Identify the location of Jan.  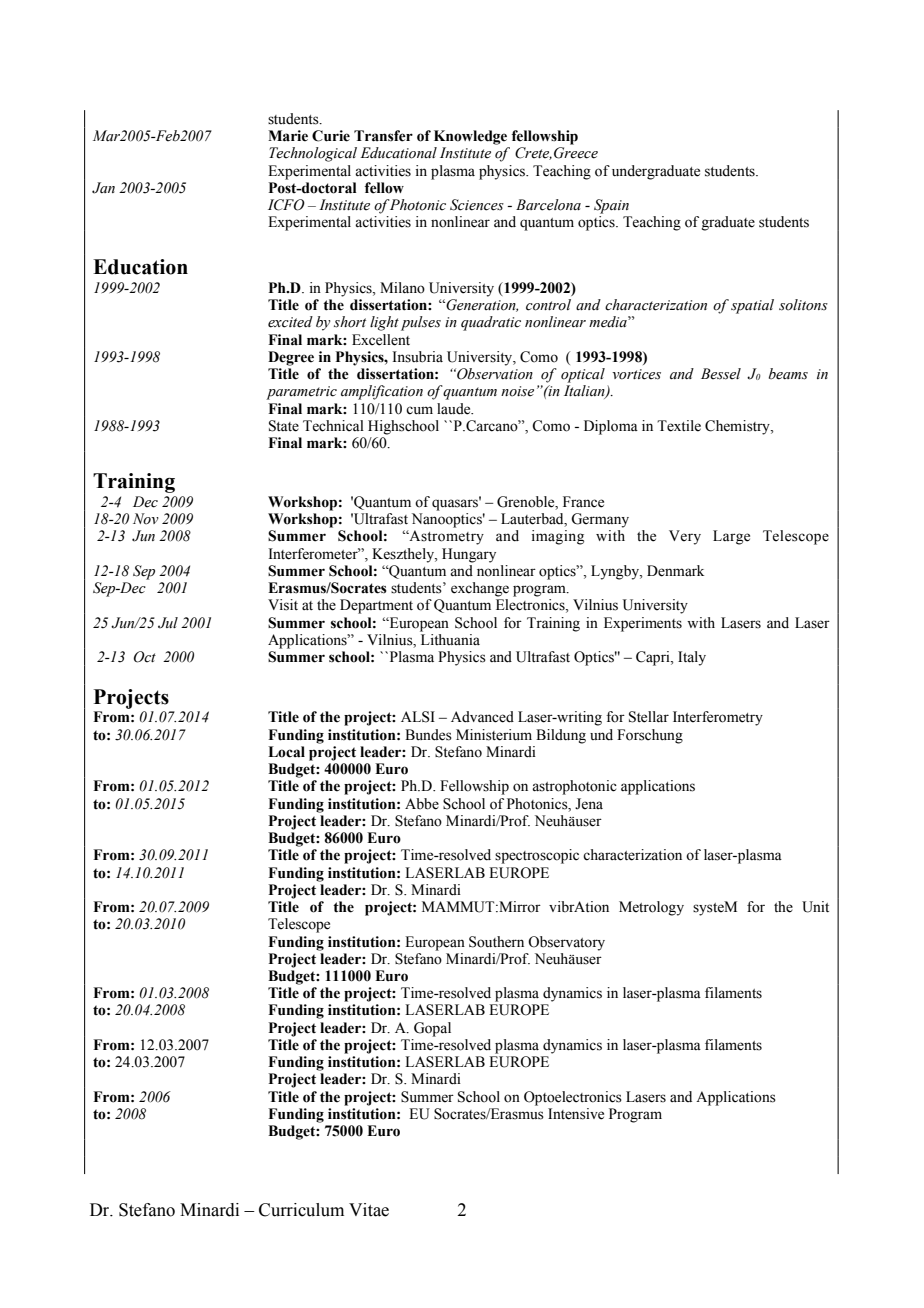
(103, 188).
